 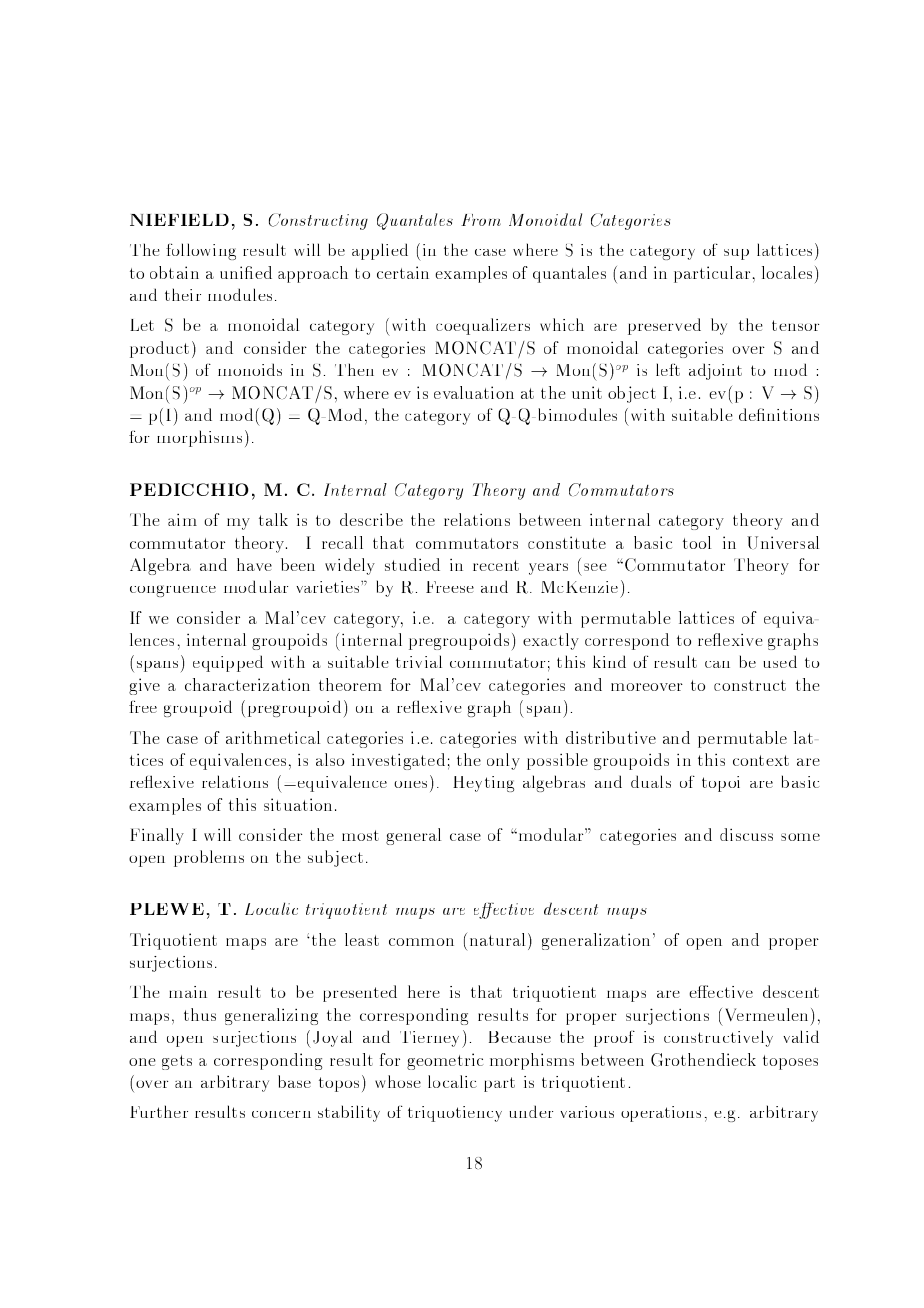 I want to click on operations, so click(x=661, y=1114).
